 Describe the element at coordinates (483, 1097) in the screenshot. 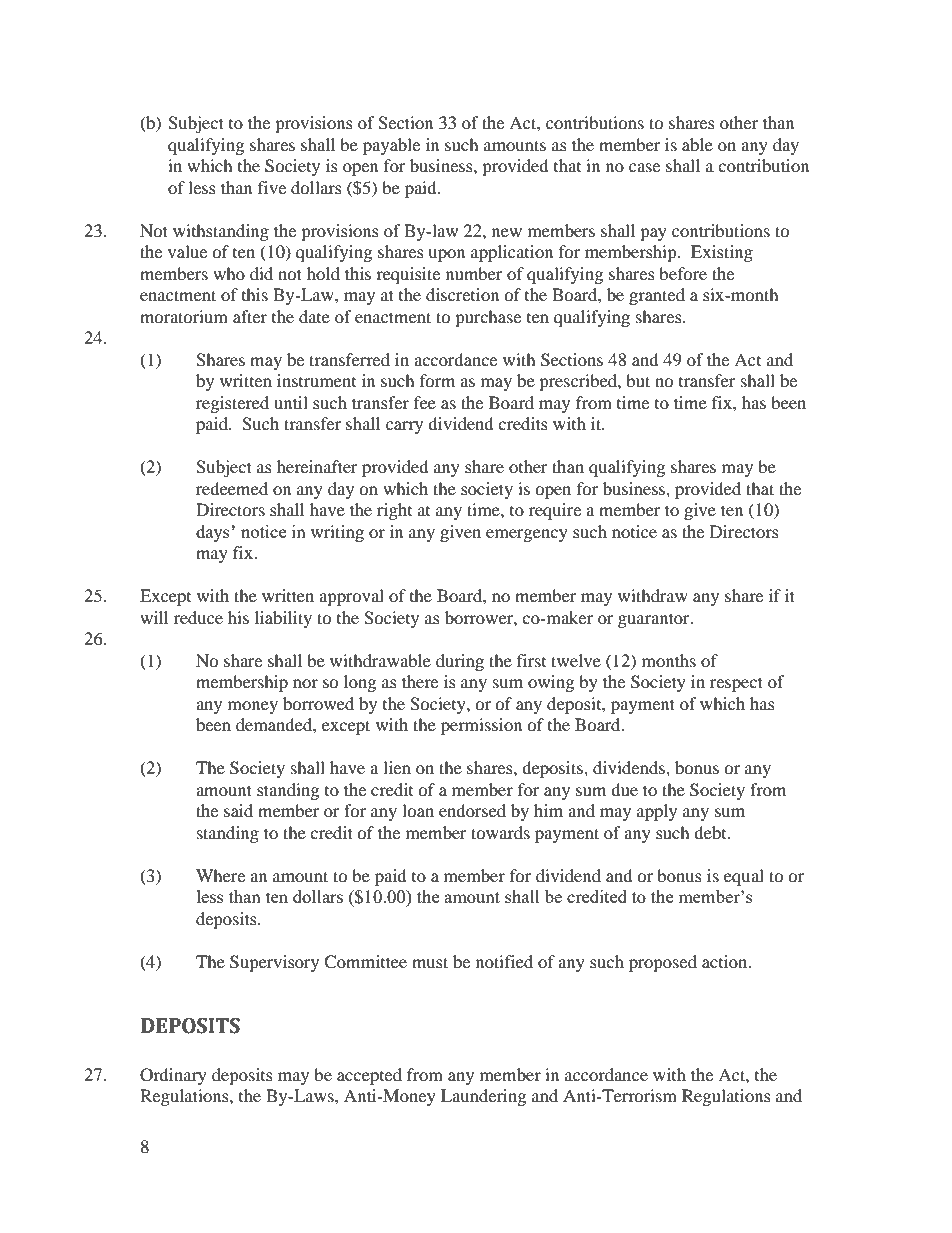

I see `Laundering` at that location.
